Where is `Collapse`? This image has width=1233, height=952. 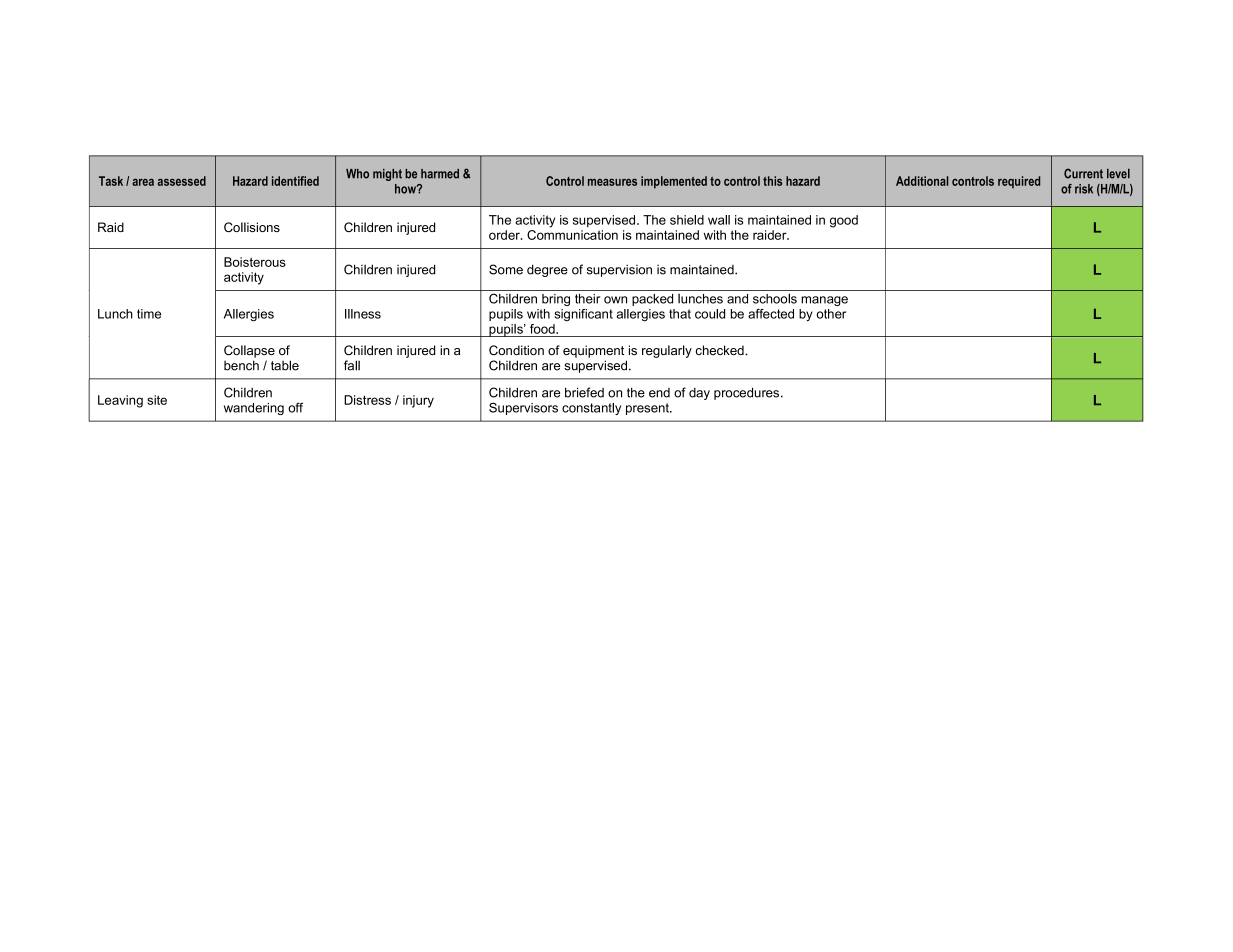
Collapse is located at coordinates (249, 351).
